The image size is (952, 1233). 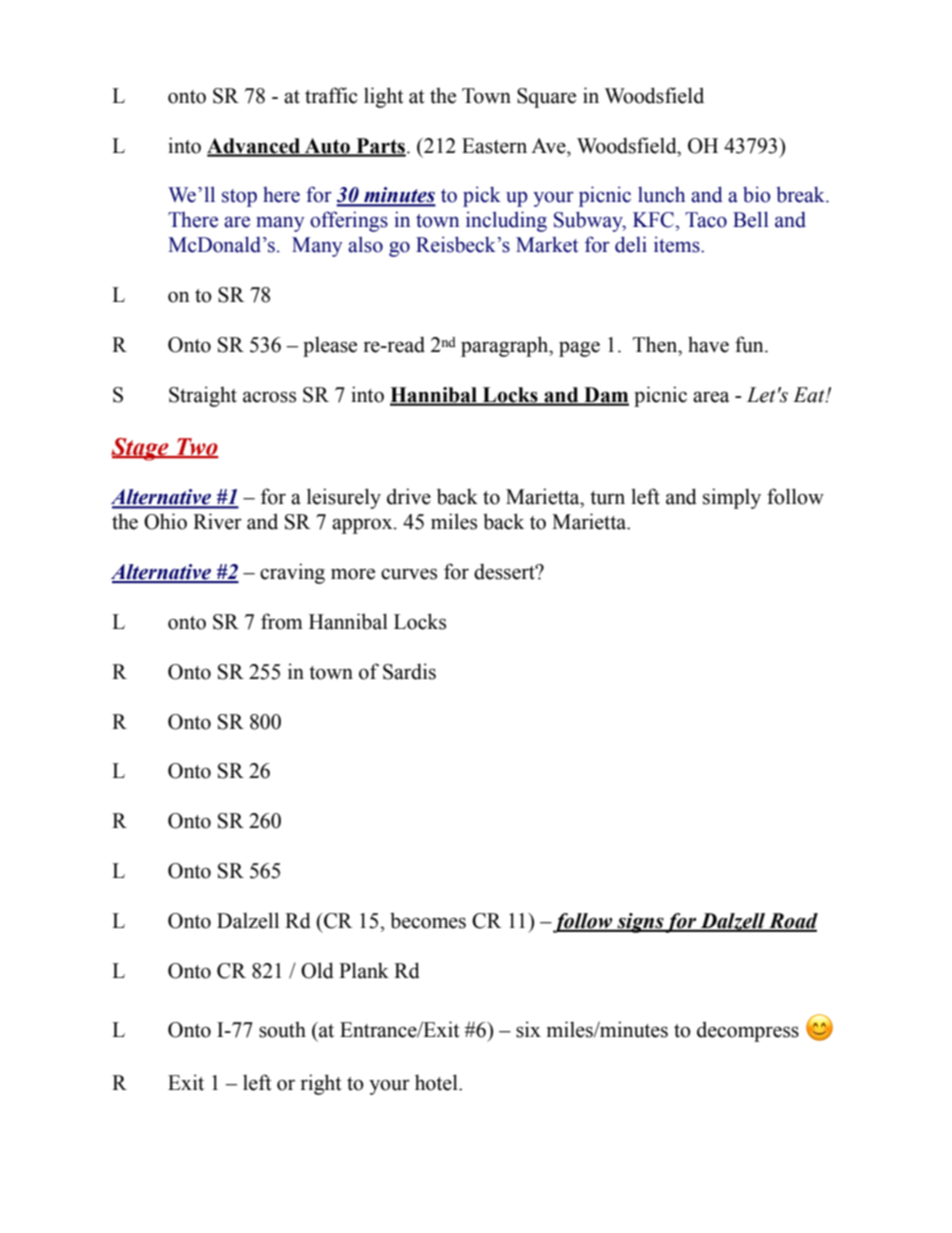 What do you see at coordinates (282, 1029) in the image?
I see `south` at bounding box center [282, 1029].
